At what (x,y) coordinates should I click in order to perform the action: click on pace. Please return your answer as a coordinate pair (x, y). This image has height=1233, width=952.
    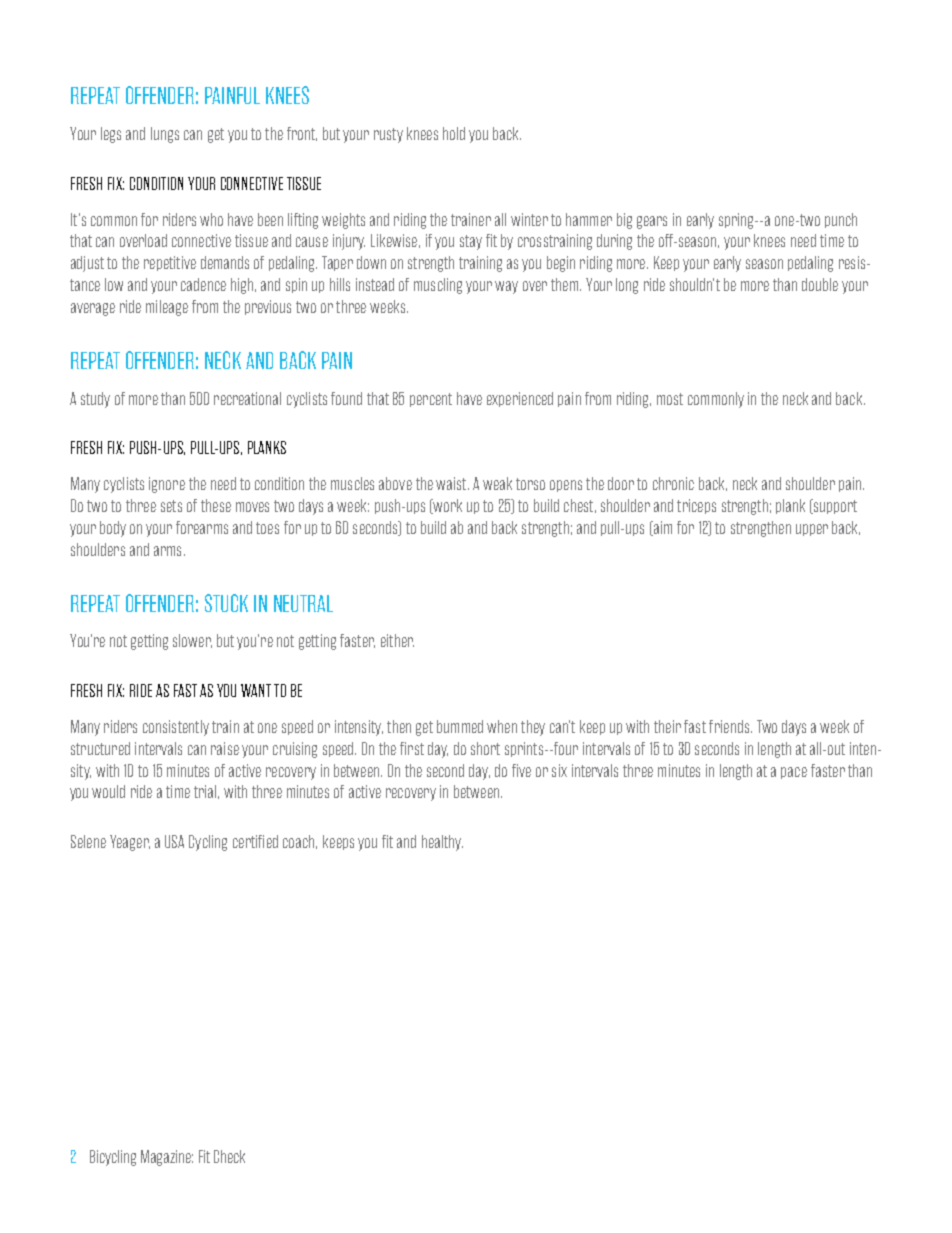
    Looking at the image, I should click on (794, 773).
